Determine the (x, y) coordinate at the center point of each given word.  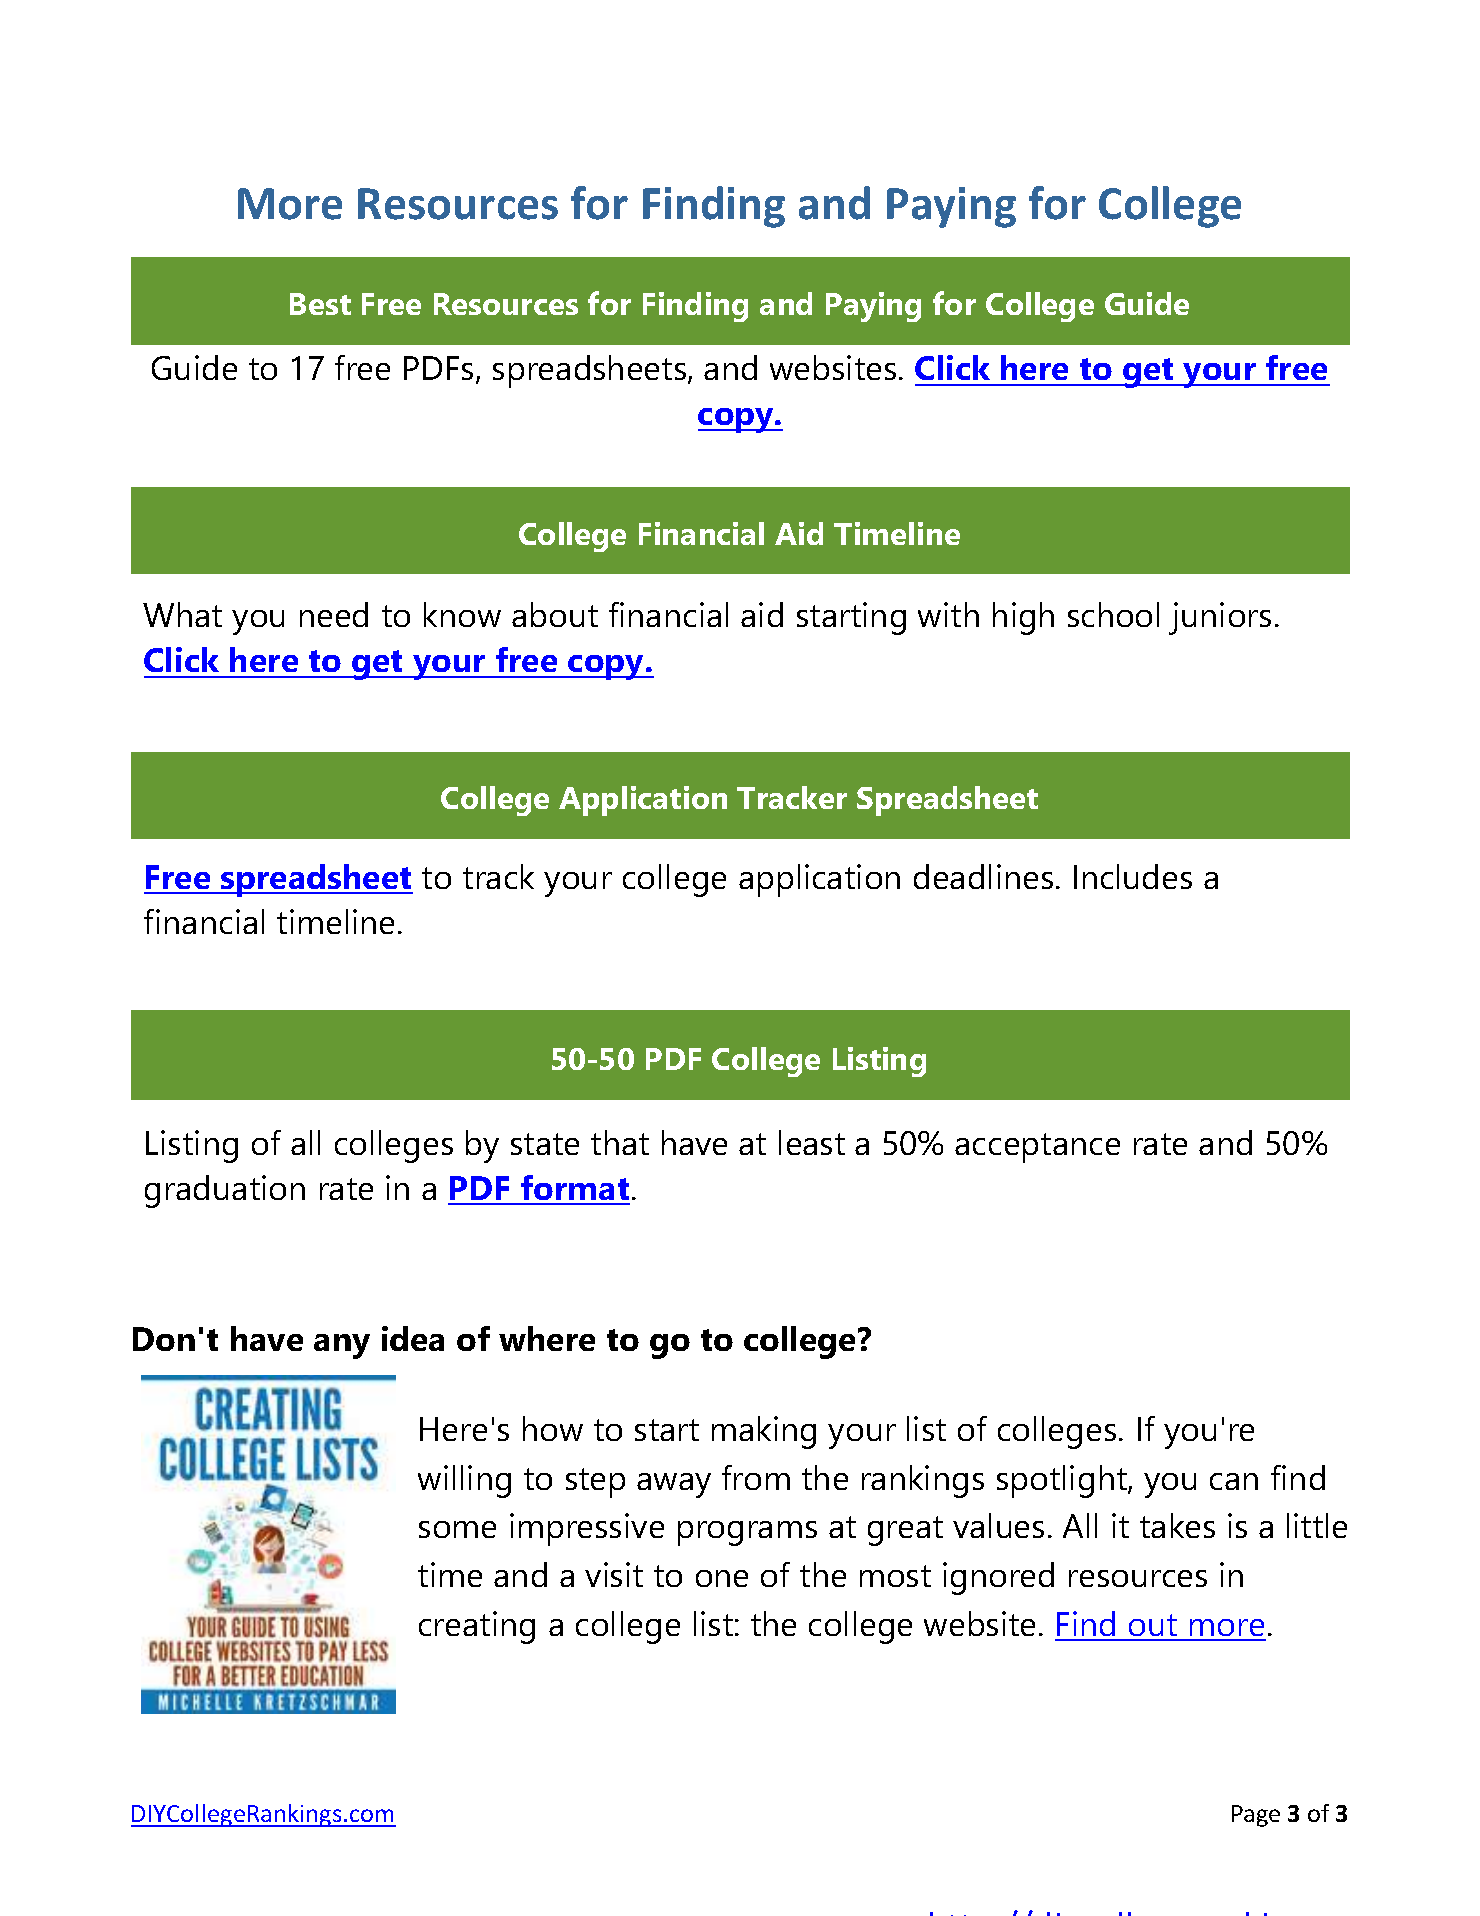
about (555, 614)
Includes (1133, 876)
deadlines (983, 876)
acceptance (1037, 1148)
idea (413, 1338)
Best (320, 304)
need (334, 614)
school (1113, 614)
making (764, 1432)
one (722, 1578)
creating (477, 1627)
